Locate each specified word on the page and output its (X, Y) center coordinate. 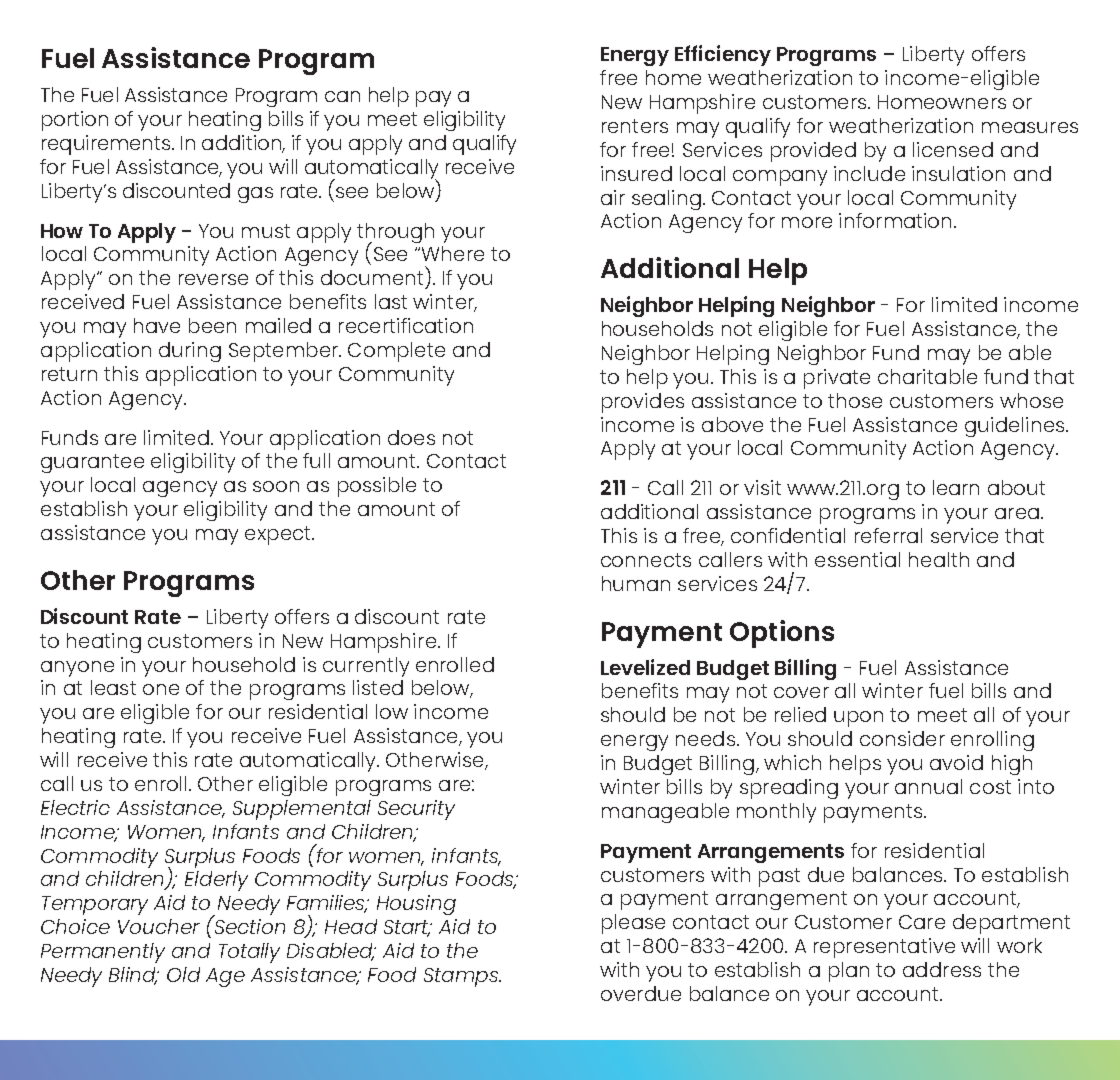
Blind (134, 976)
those (855, 400)
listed (378, 687)
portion (75, 121)
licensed (953, 149)
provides (643, 403)
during (190, 352)
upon (858, 719)
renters (635, 126)
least (113, 687)
